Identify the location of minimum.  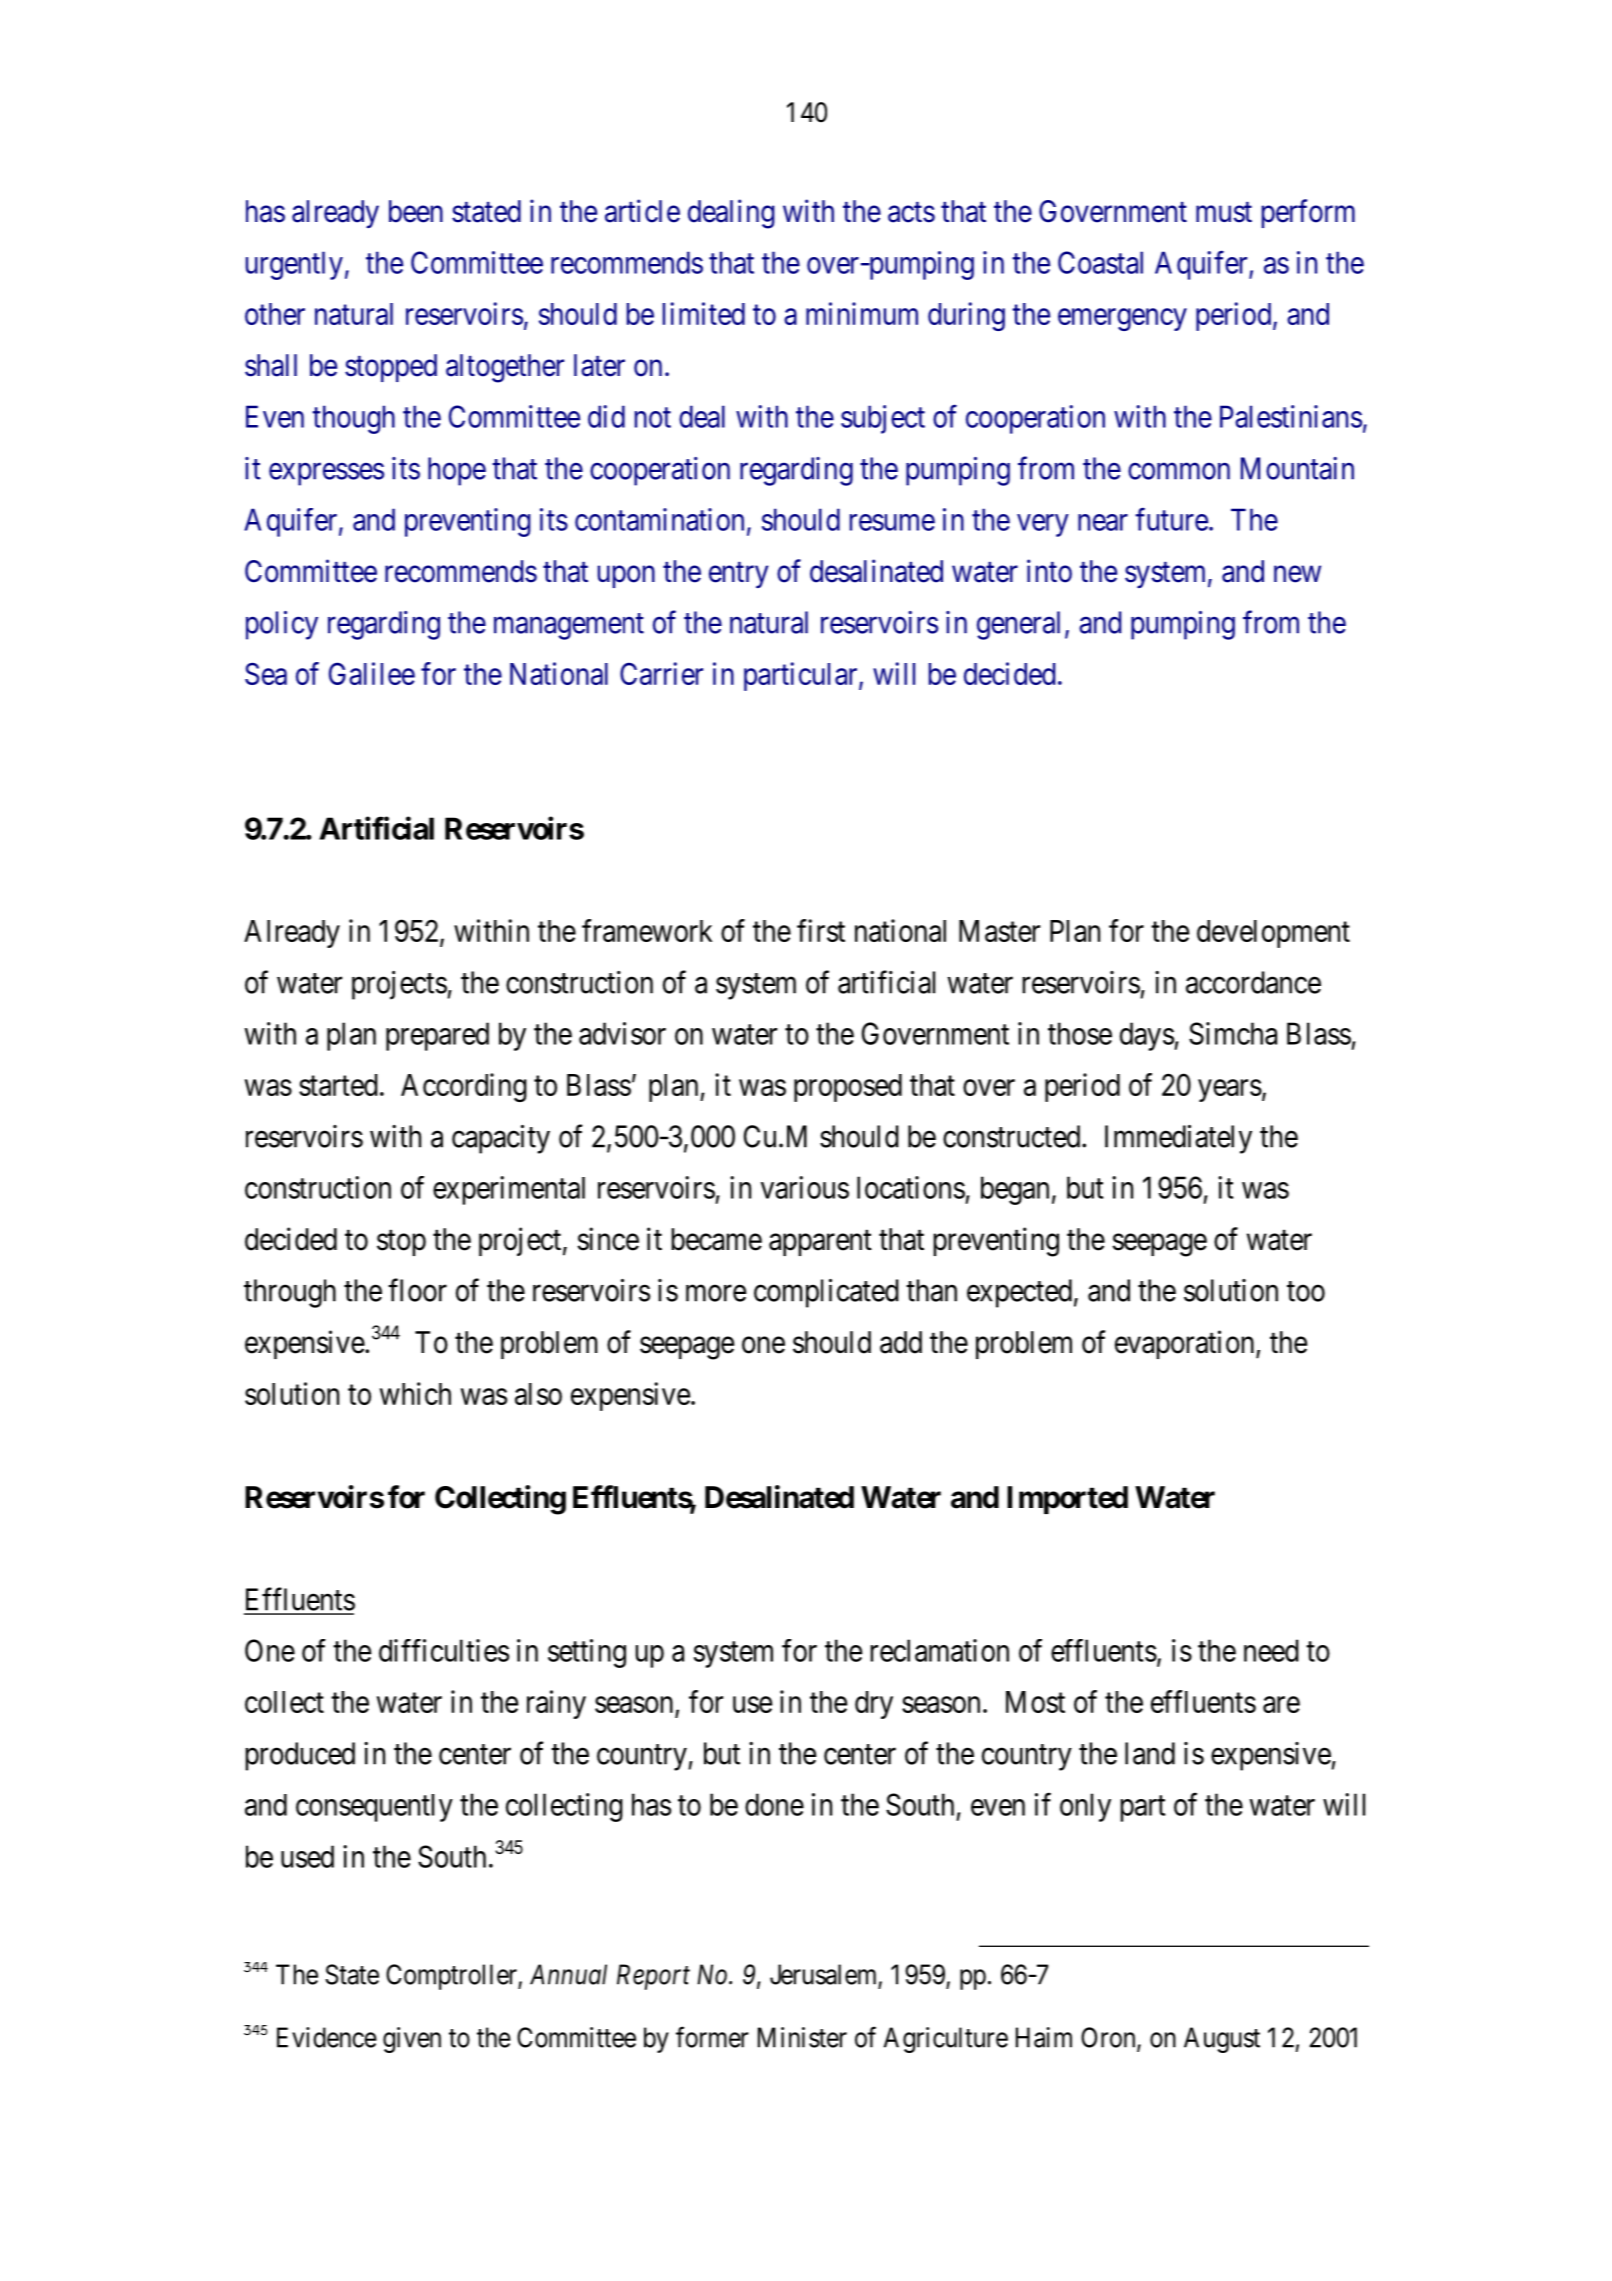
(862, 313).
